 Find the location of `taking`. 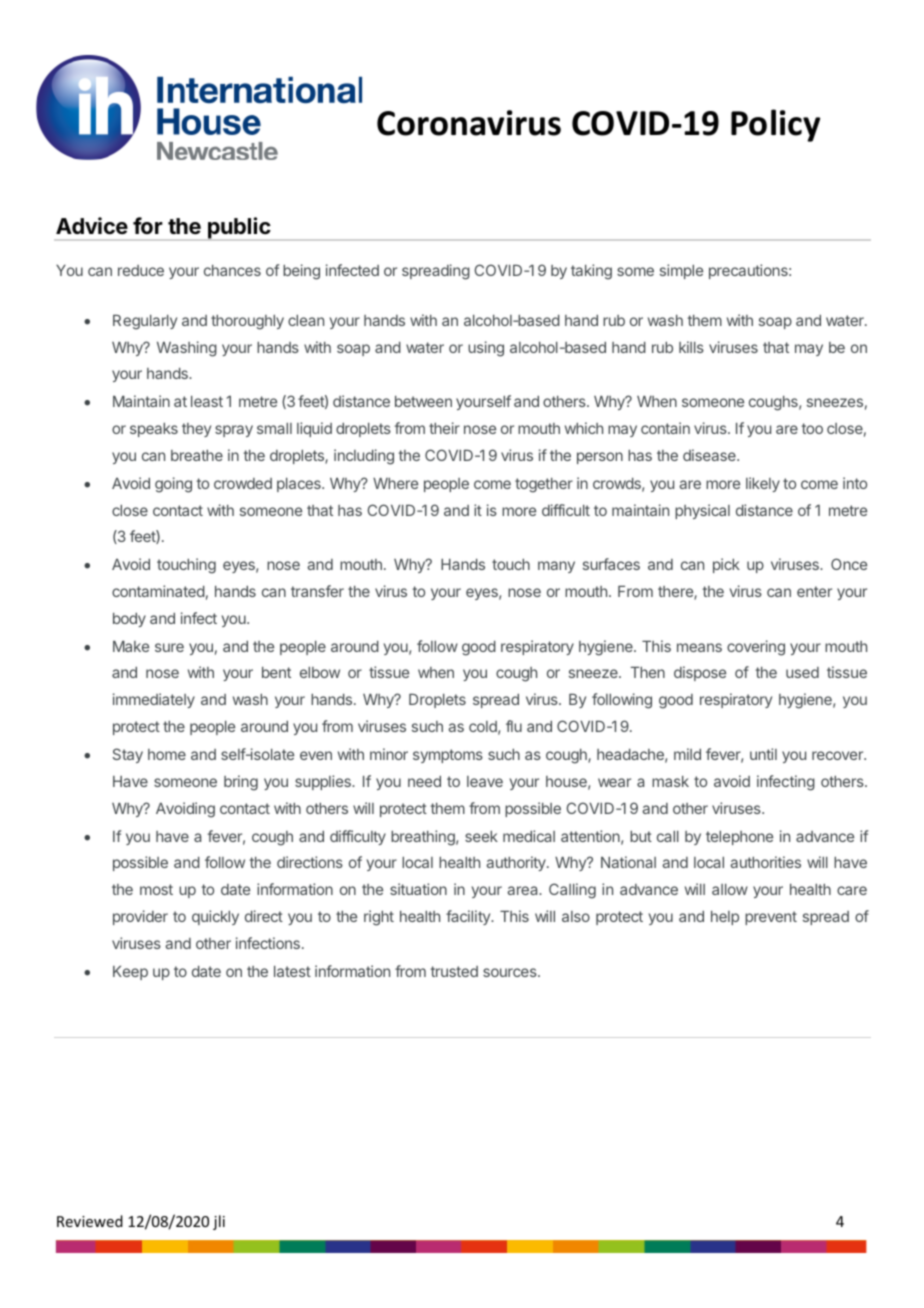

taking is located at coordinates (591, 272).
